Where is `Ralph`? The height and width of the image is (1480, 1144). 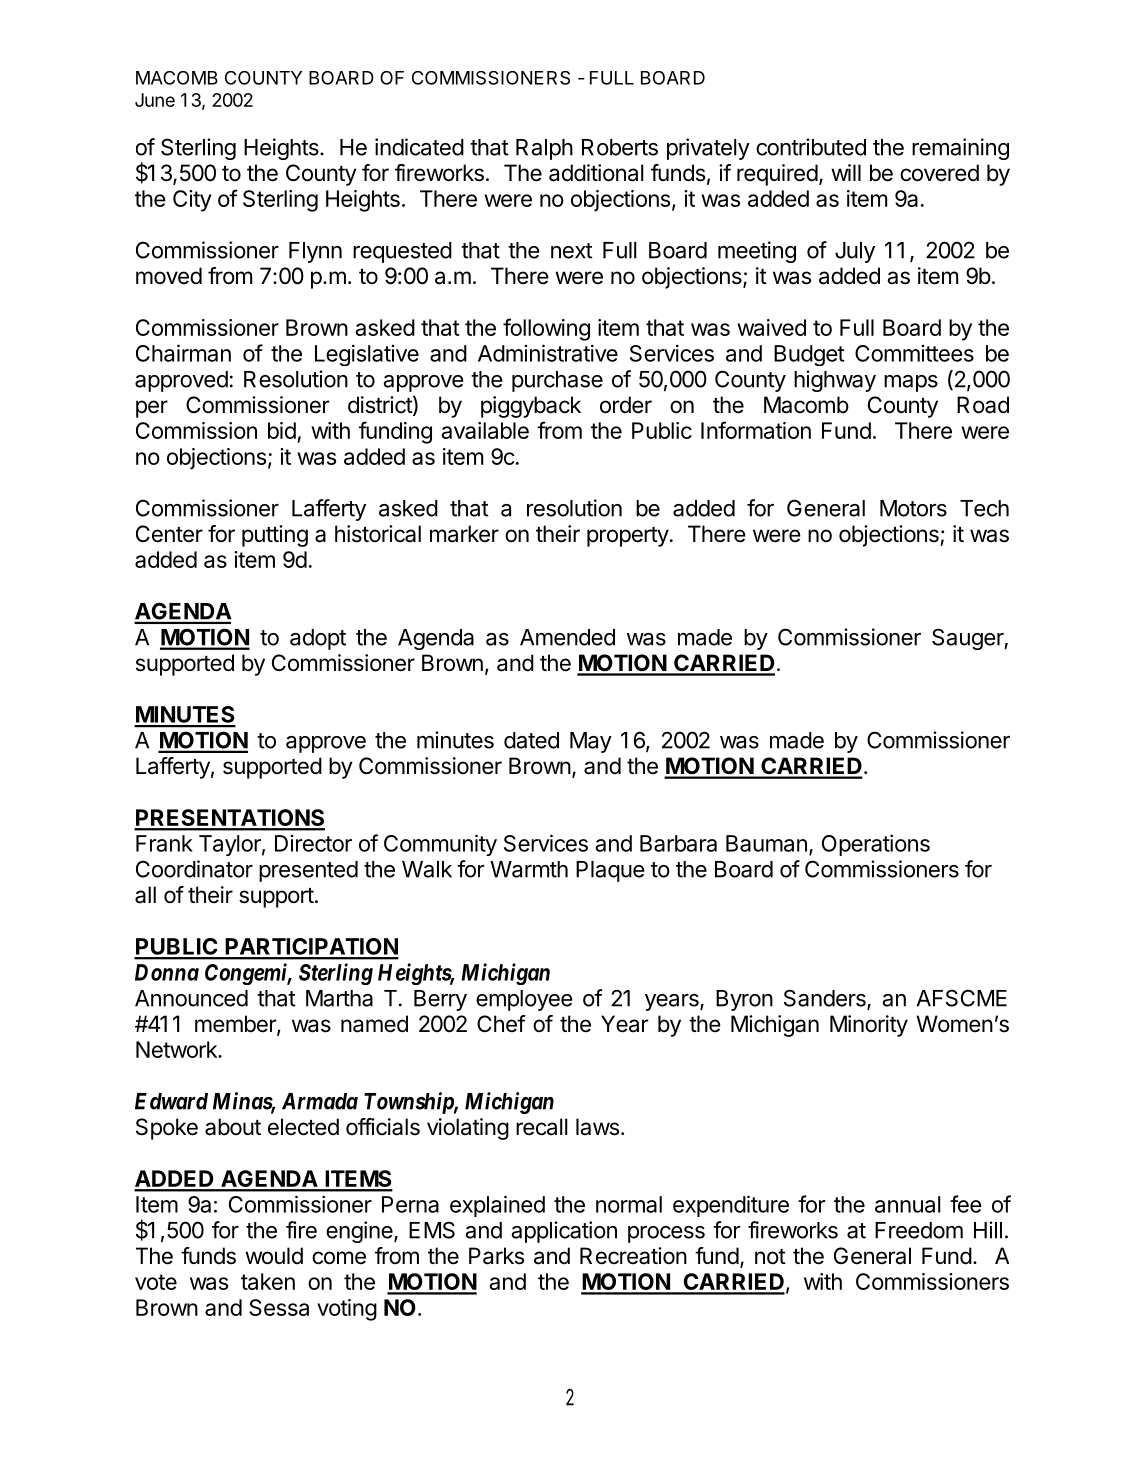
Ralph is located at coordinates (544, 149).
